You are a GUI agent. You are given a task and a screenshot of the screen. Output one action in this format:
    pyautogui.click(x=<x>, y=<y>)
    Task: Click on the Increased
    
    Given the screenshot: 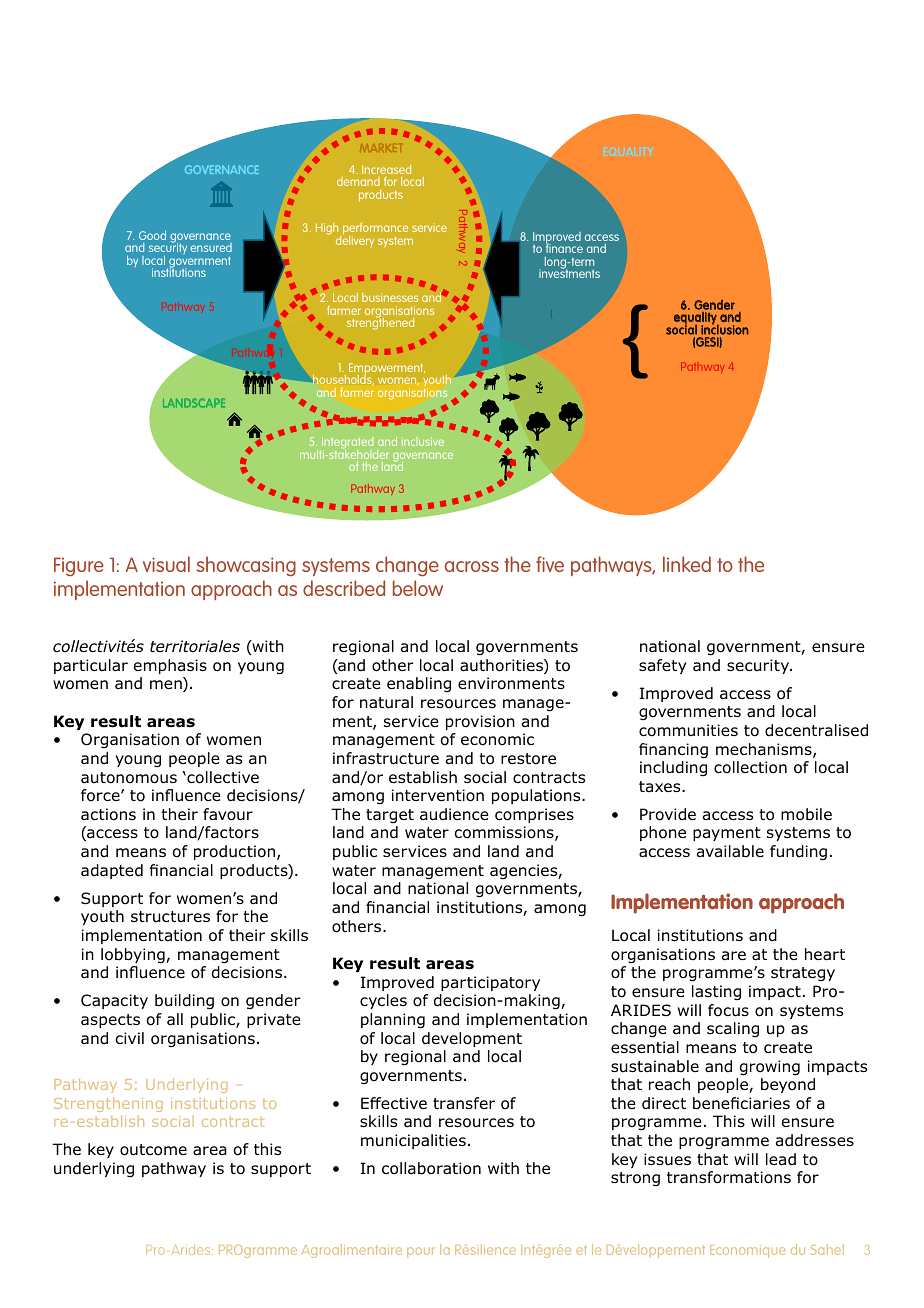 What is the action you would take?
    pyautogui.click(x=386, y=169)
